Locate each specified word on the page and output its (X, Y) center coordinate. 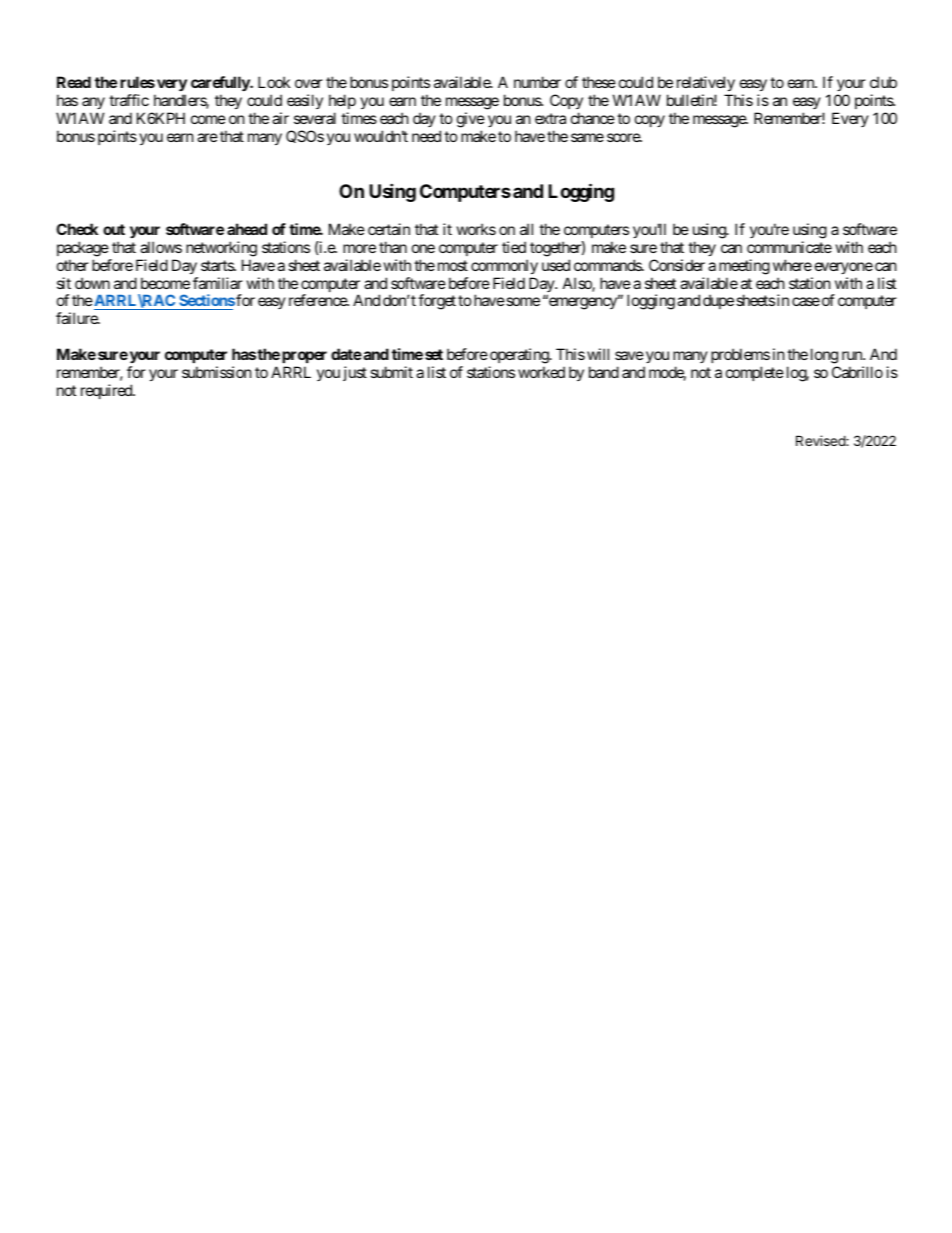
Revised (821, 440)
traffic (129, 100)
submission (217, 372)
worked (541, 372)
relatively (706, 83)
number (537, 82)
